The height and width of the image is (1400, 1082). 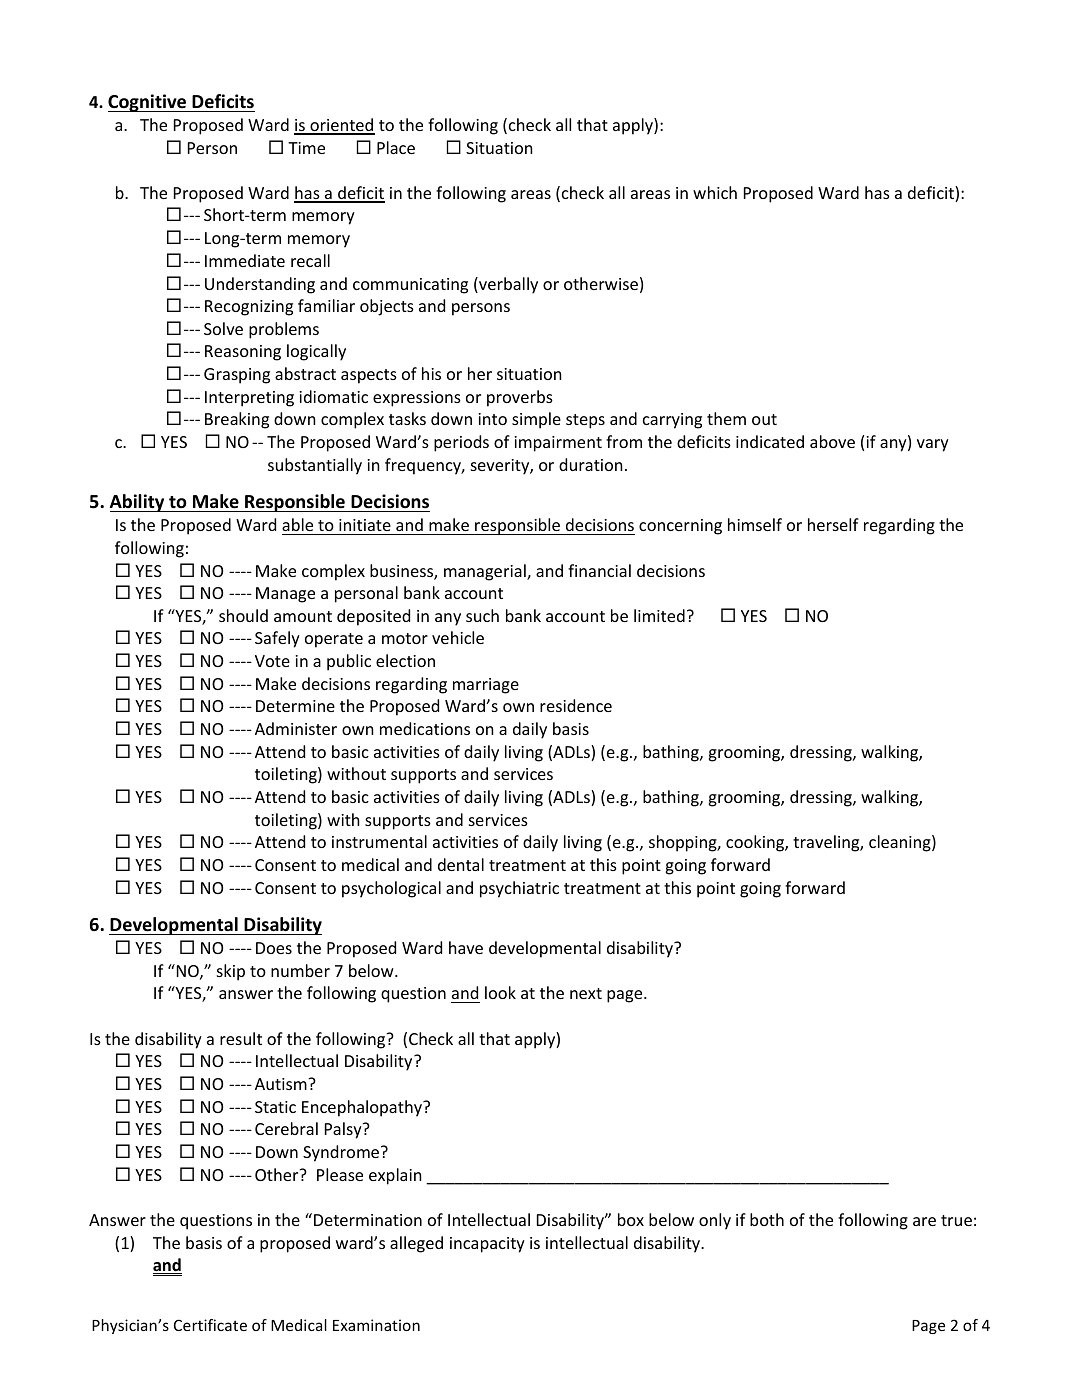 I want to click on Place, so click(x=396, y=147).
